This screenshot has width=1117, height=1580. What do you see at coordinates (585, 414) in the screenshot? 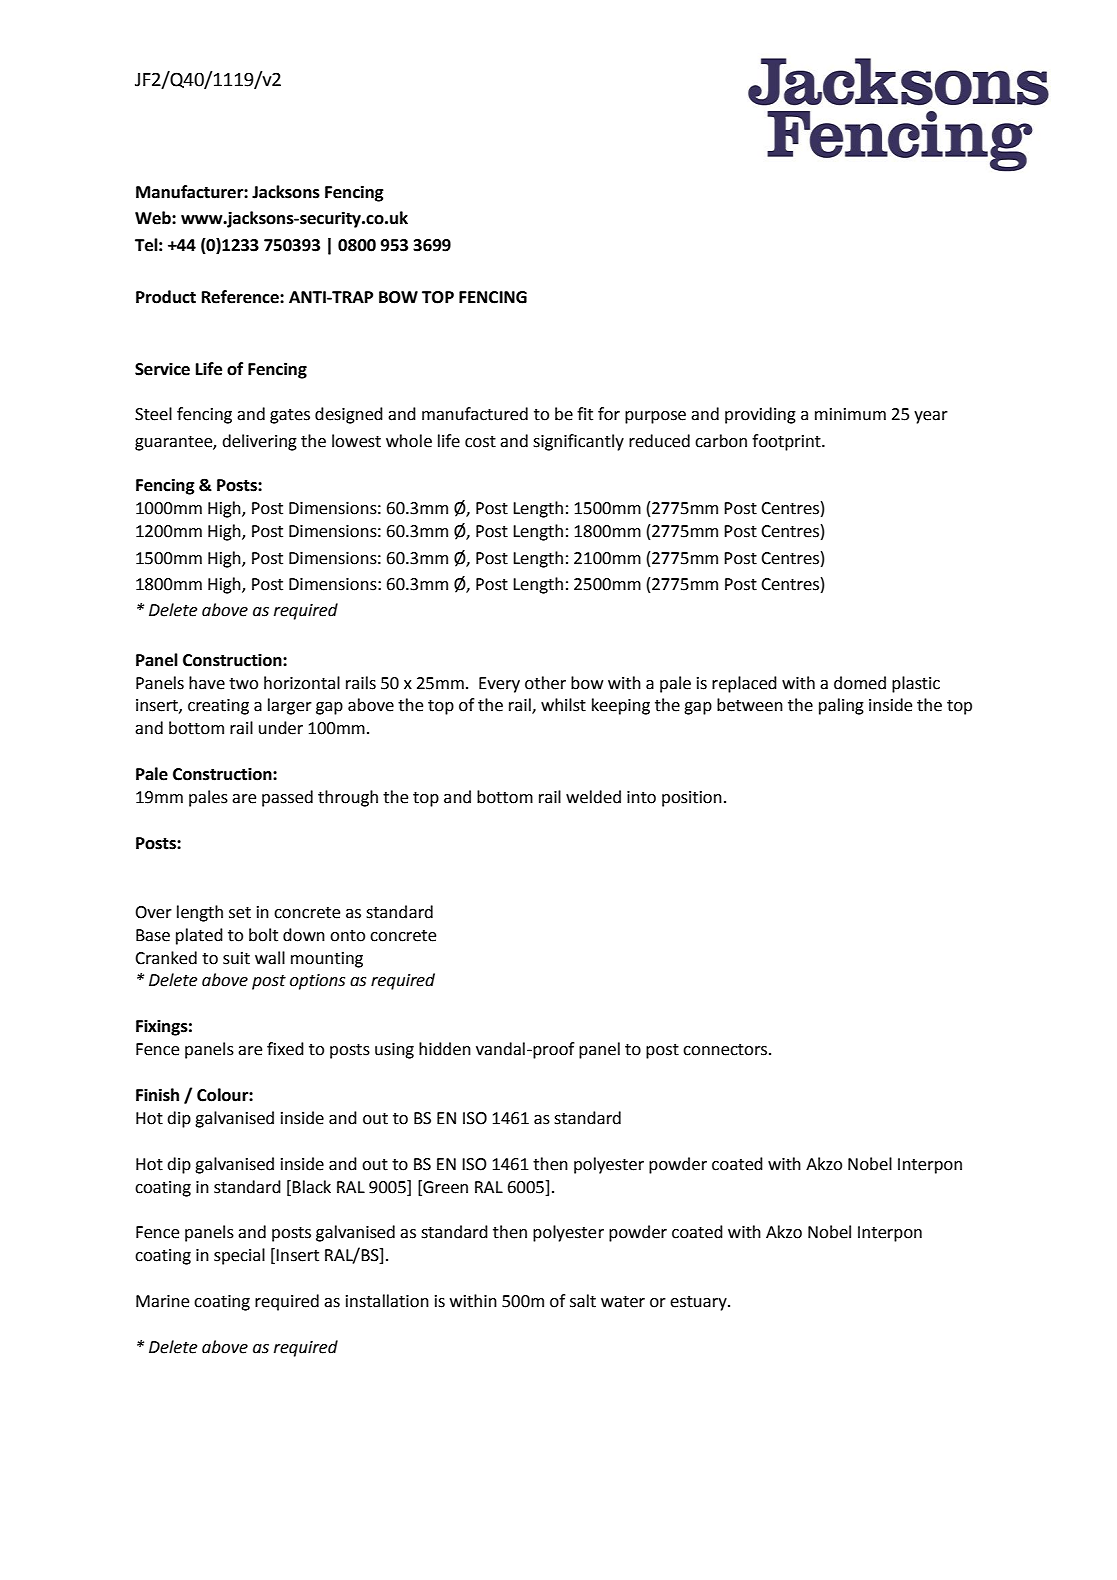
I see `fit` at bounding box center [585, 414].
